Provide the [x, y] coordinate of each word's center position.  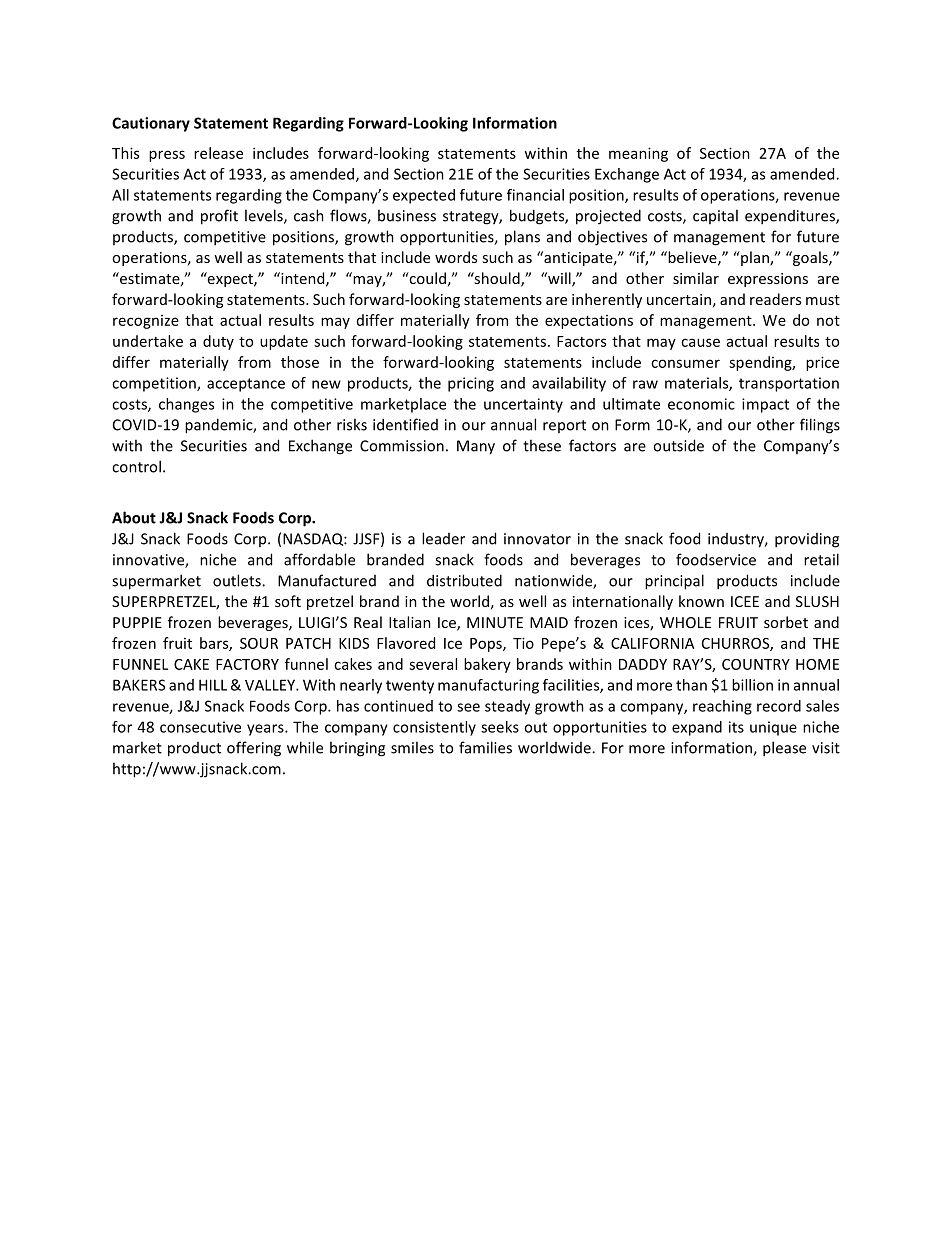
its [736, 727]
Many [476, 447]
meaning [638, 154]
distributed [464, 580]
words [456, 257]
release [218, 153]
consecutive [200, 727]
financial [535, 195]
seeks [500, 727]
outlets [238, 580]
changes [186, 405]
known [701, 601]
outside [678, 445]
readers [775, 299]
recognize [146, 322]
